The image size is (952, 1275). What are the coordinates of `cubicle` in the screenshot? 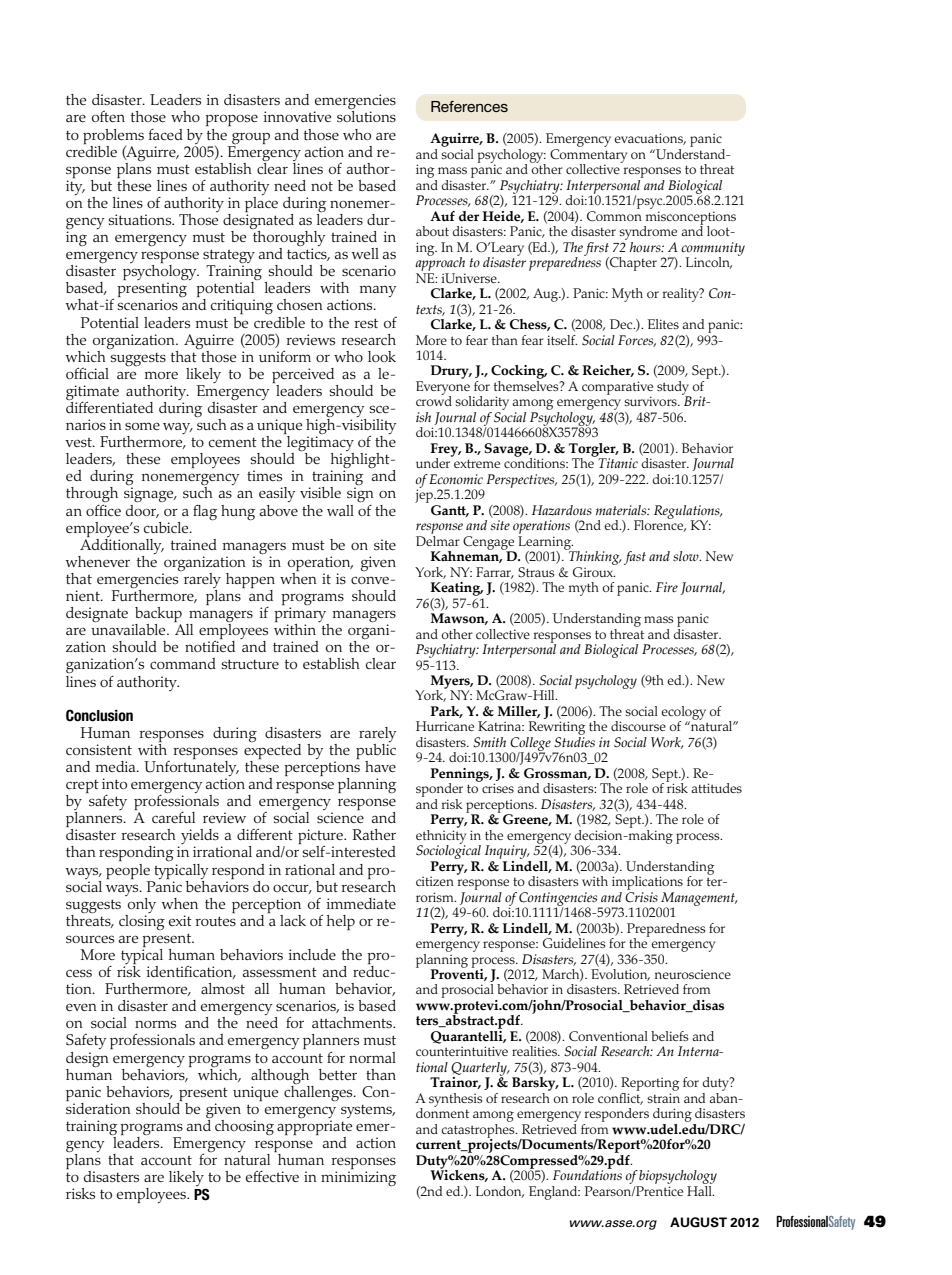 It's located at (167, 527).
